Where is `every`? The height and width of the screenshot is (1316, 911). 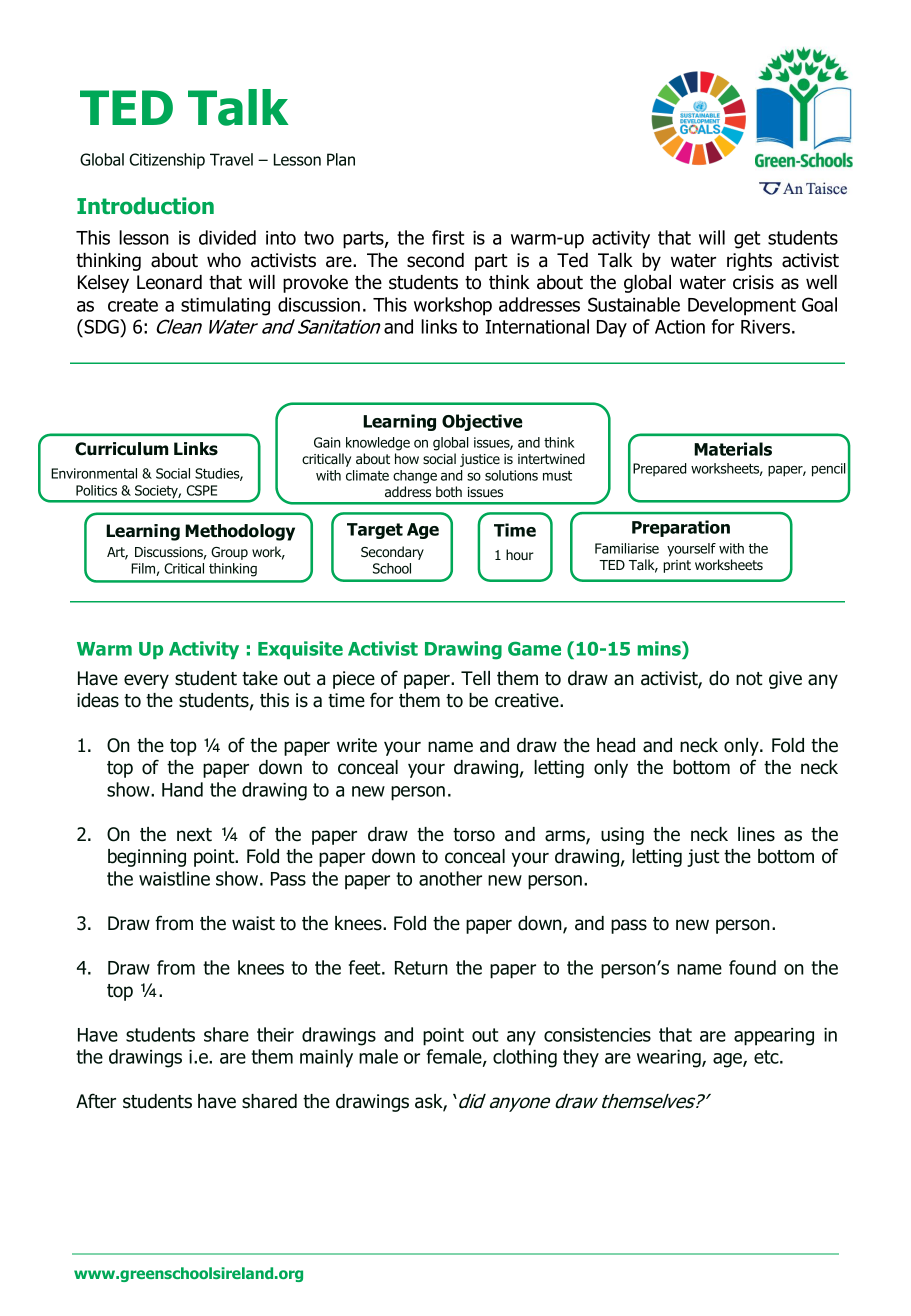 every is located at coordinates (146, 681).
